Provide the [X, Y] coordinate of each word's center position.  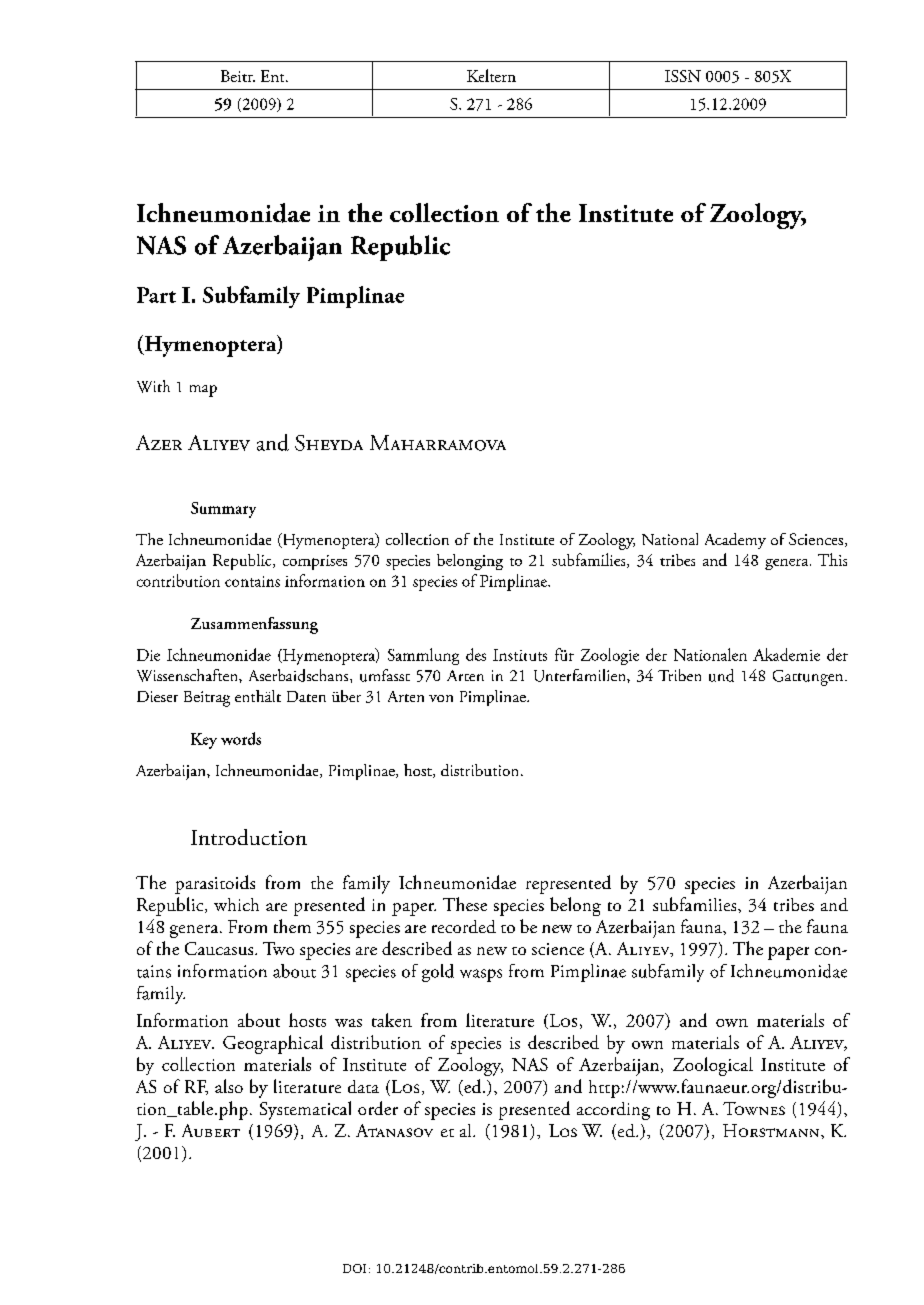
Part [156, 295]
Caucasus [220, 948]
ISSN [683, 76]
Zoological [713, 1066]
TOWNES [754, 1108]
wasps [481, 975]
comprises [315, 562]
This [832, 559]
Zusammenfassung [254, 625]
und [721, 675]
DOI [354, 1268]
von [441, 698]
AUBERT [211, 1130]
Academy [735, 541]
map [203, 391]
